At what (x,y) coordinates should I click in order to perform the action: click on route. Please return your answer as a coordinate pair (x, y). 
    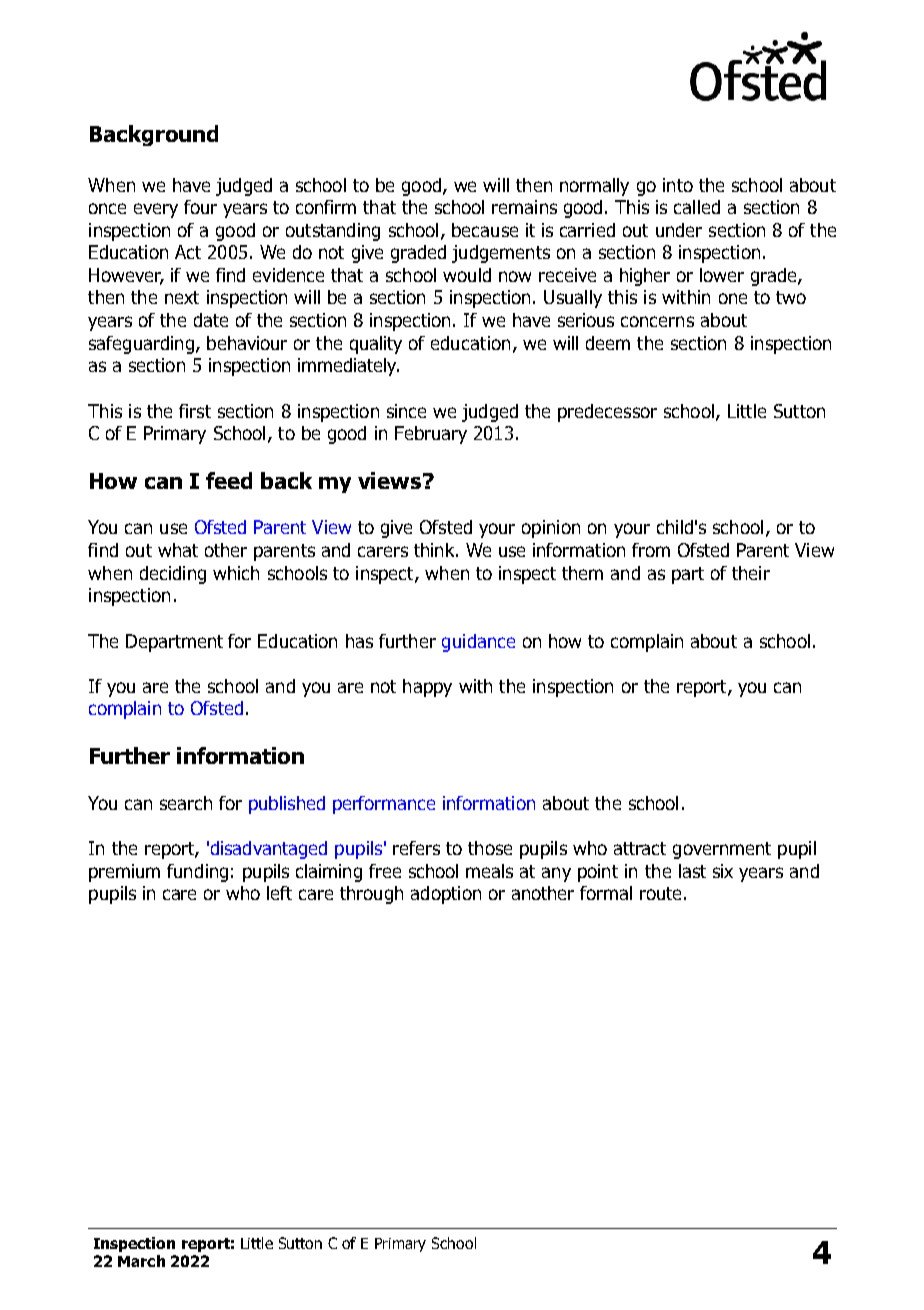
    Looking at the image, I should click on (660, 893).
